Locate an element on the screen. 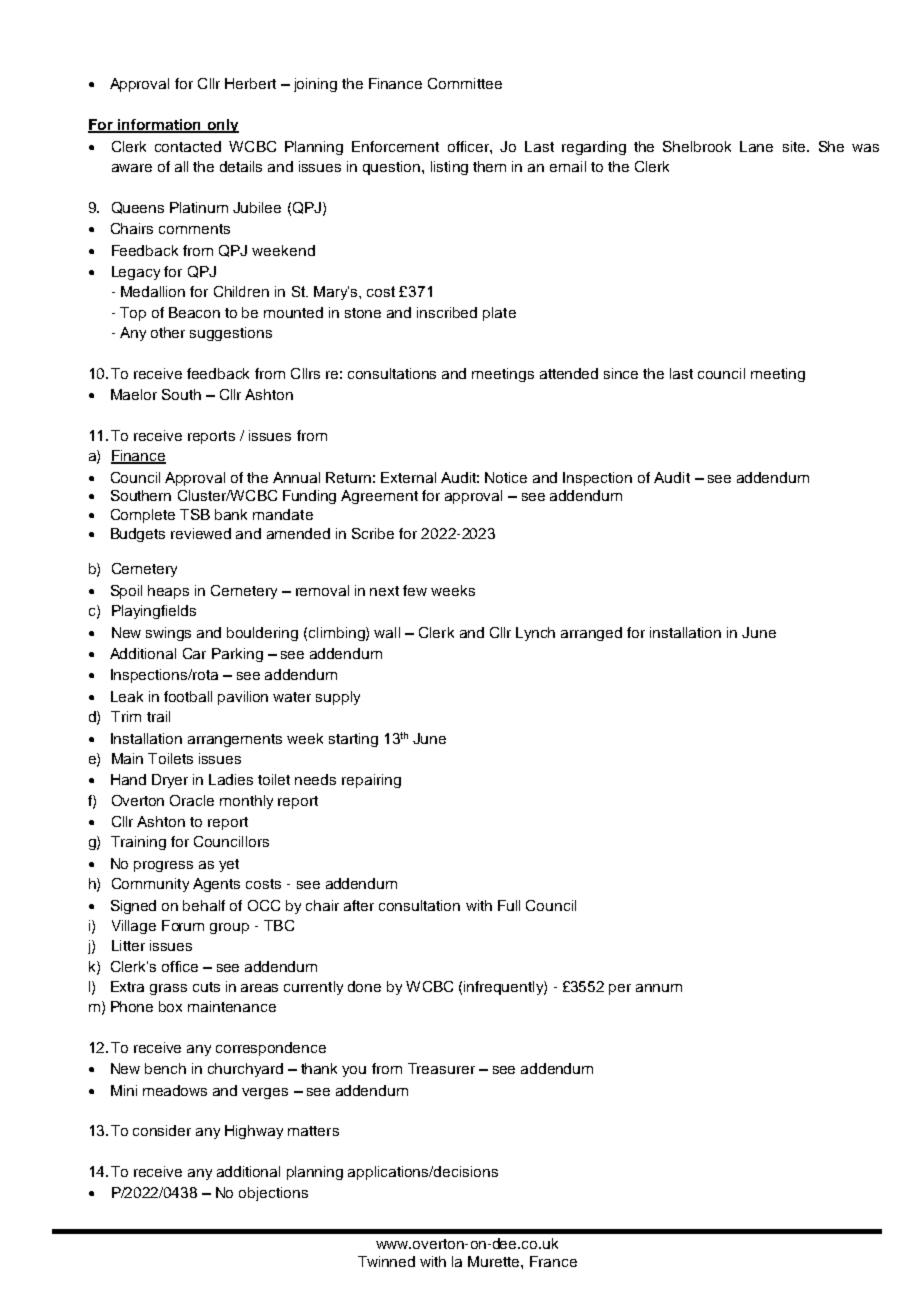 This screenshot has width=924, height=1307. Committee is located at coordinates (465, 83).
